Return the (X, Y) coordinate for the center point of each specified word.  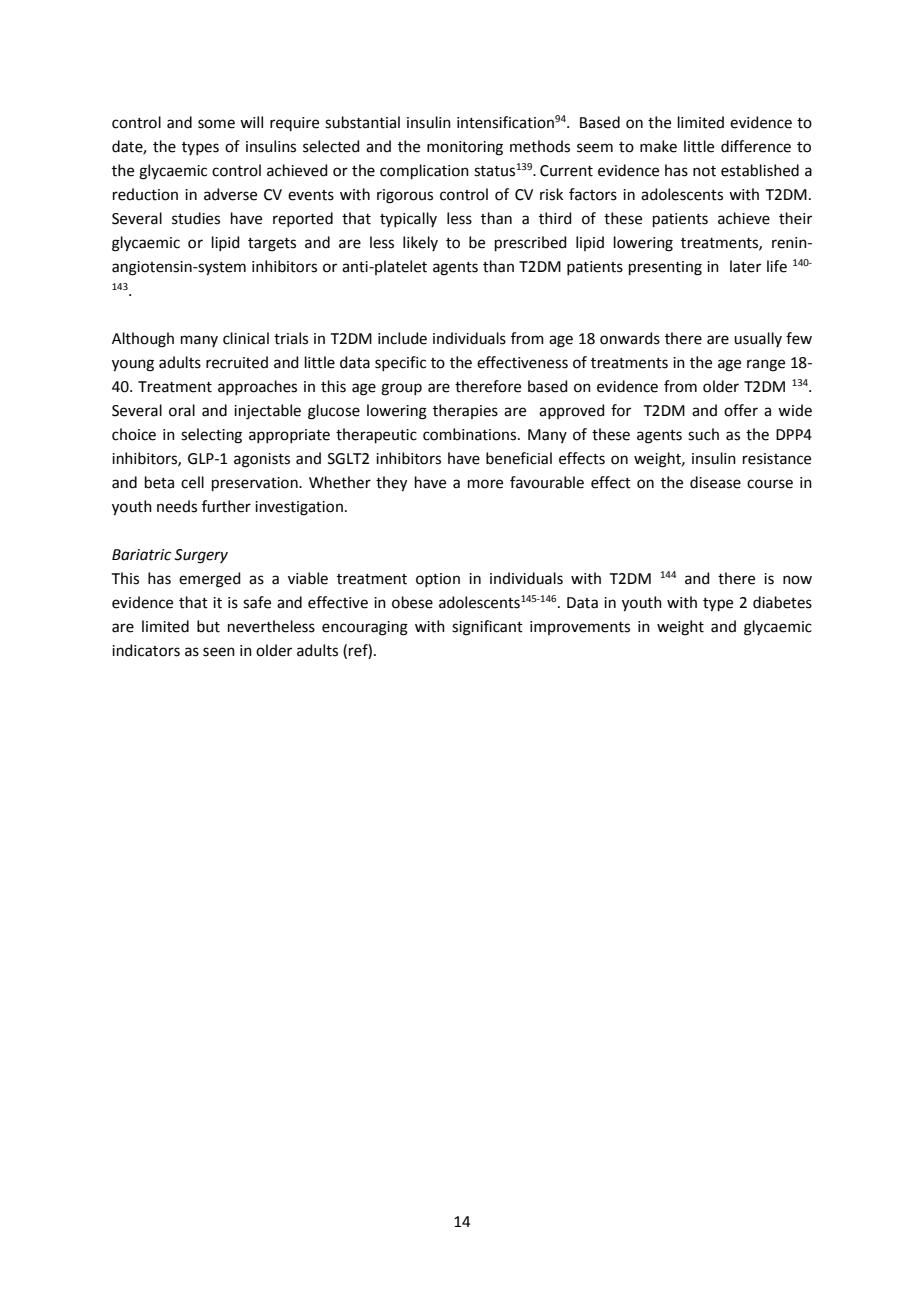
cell (192, 482)
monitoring (465, 148)
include (402, 338)
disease (715, 482)
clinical (246, 338)
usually (758, 339)
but (208, 626)
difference (756, 146)
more (485, 484)
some (216, 124)
